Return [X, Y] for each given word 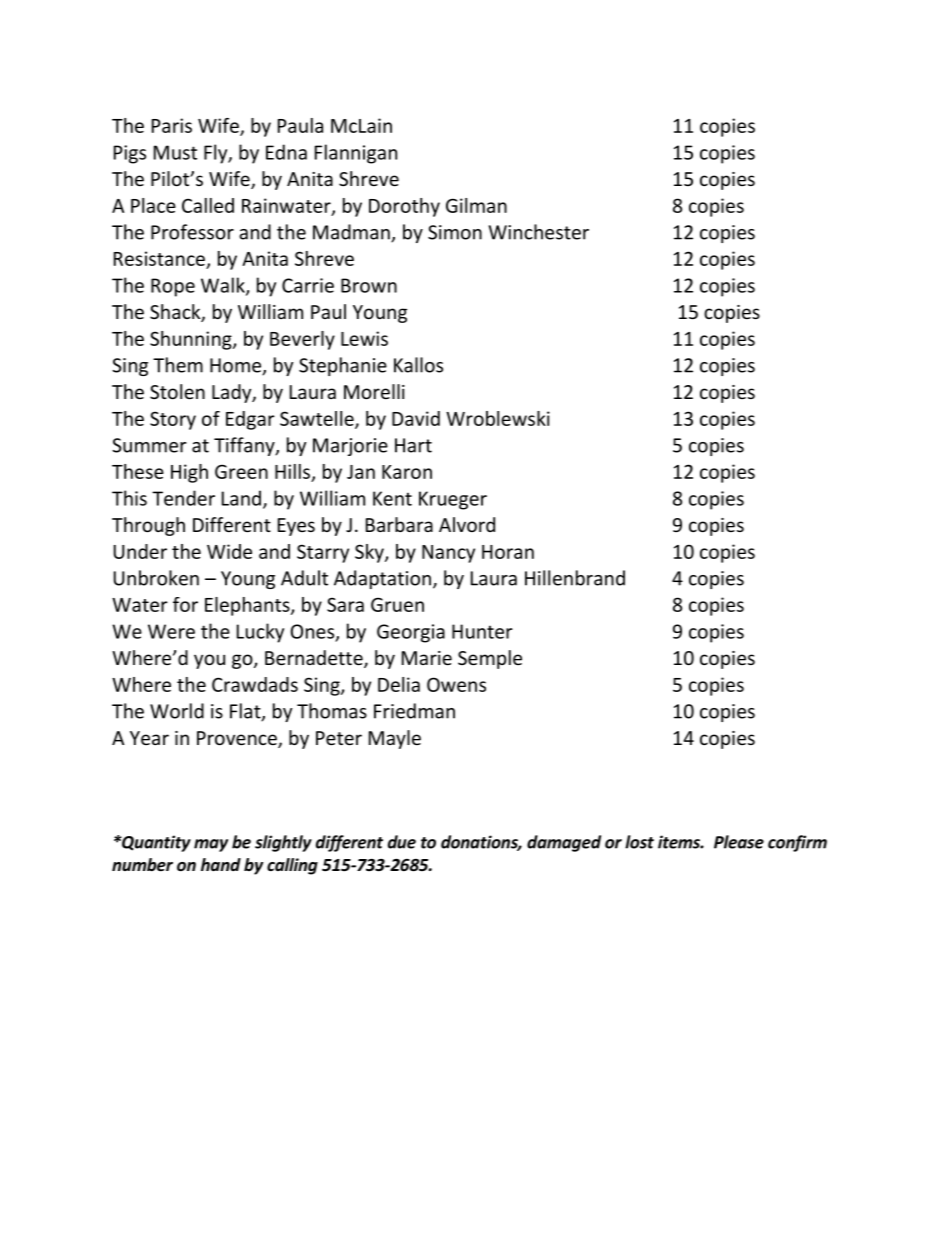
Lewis [364, 338]
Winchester [539, 232]
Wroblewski [498, 418]
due [402, 842]
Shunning [192, 340]
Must [175, 152]
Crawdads [255, 684]
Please [739, 842]
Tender [183, 498]
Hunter [482, 631]
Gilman [476, 205]
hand [221, 864]
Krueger [453, 500]
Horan [508, 552]
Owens [456, 684]
